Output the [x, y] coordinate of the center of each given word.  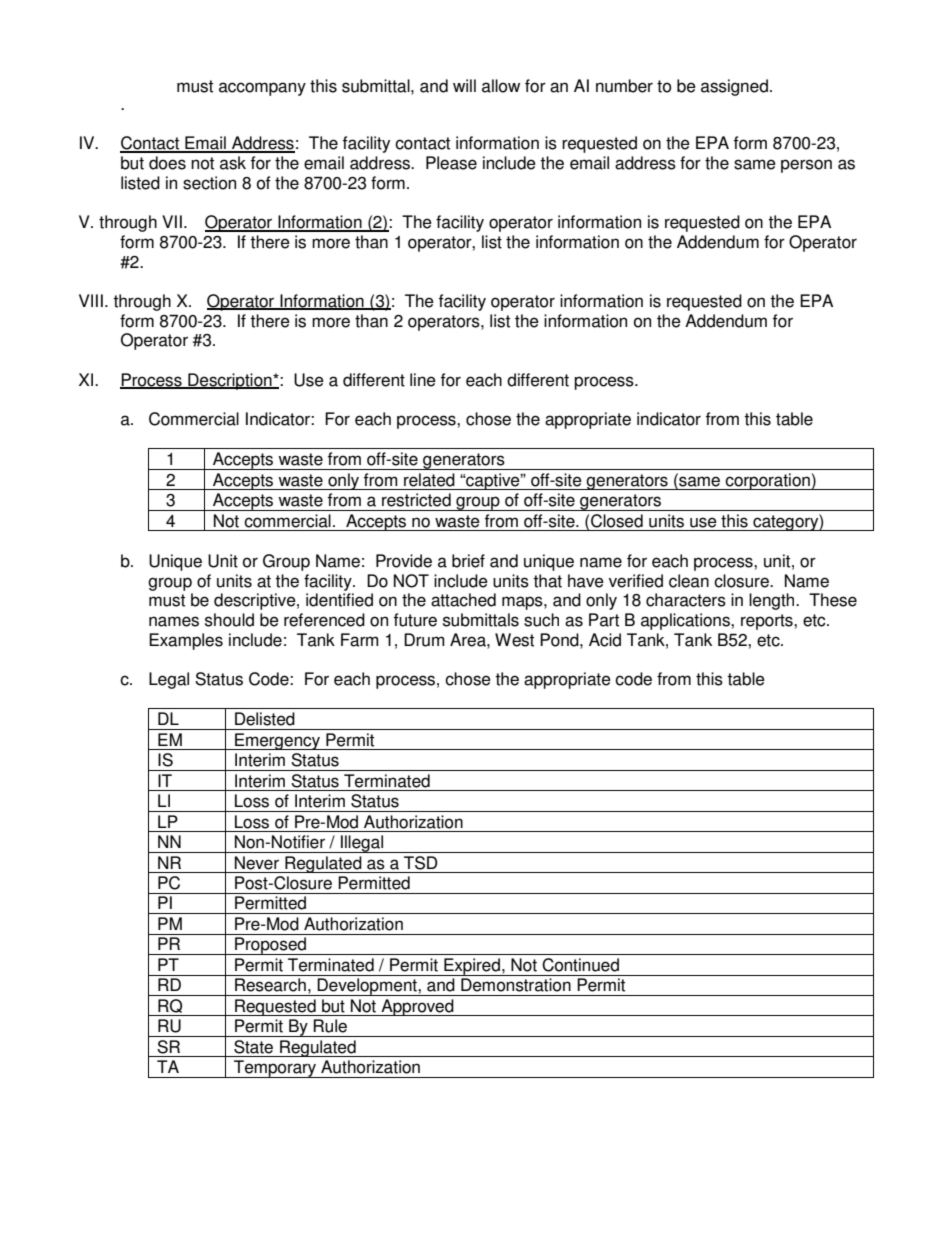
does [167, 163]
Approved [417, 1007]
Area [469, 640]
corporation [768, 481]
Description [230, 381]
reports [768, 622]
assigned [734, 87]
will [464, 85]
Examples [186, 641]
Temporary [275, 1069]
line [423, 380]
